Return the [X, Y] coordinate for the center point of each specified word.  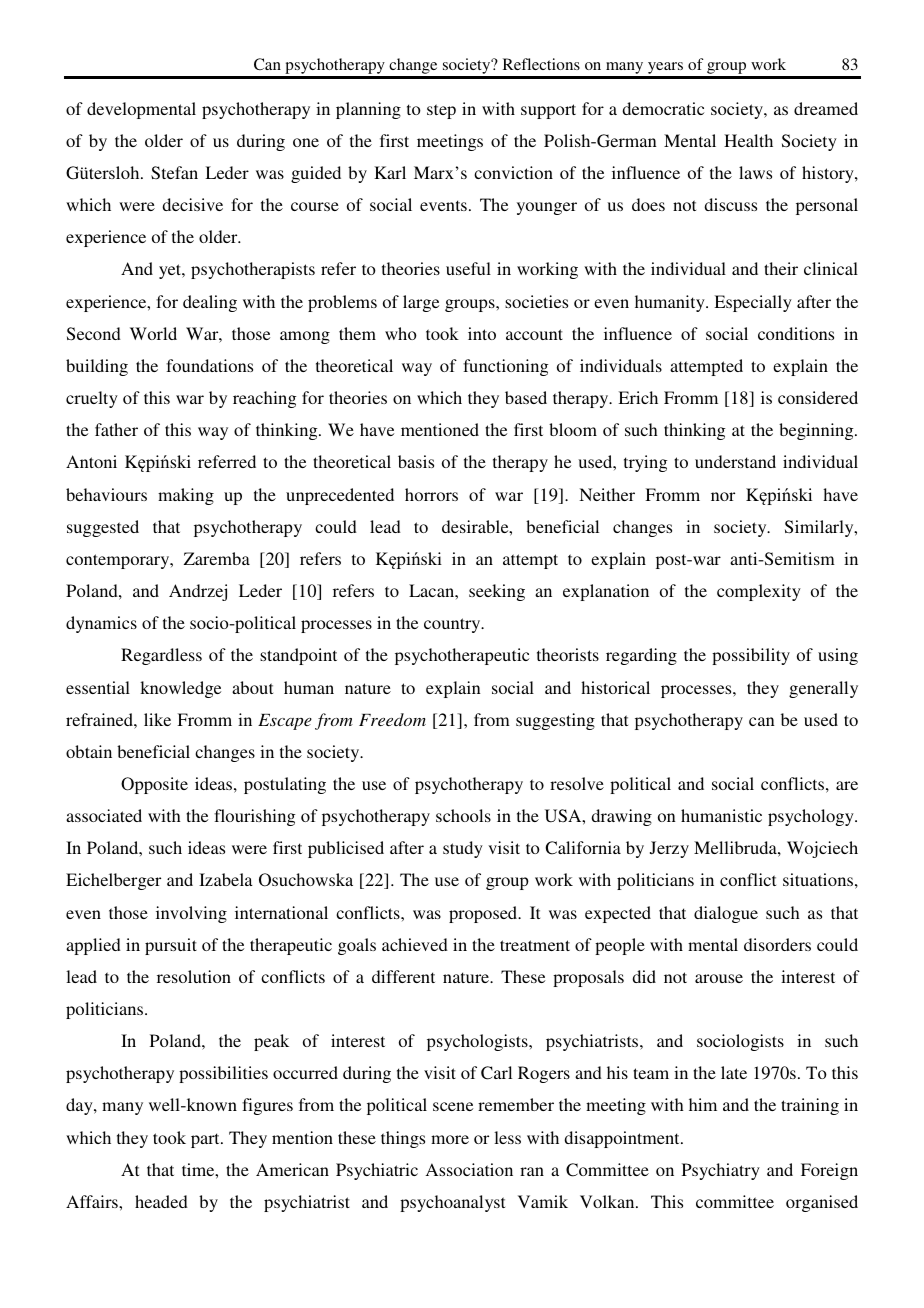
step [441, 111]
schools [463, 815]
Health [748, 140]
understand [735, 461]
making [186, 496]
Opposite [154, 785]
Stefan [174, 173]
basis [416, 461]
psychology [812, 817]
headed [161, 1201]
